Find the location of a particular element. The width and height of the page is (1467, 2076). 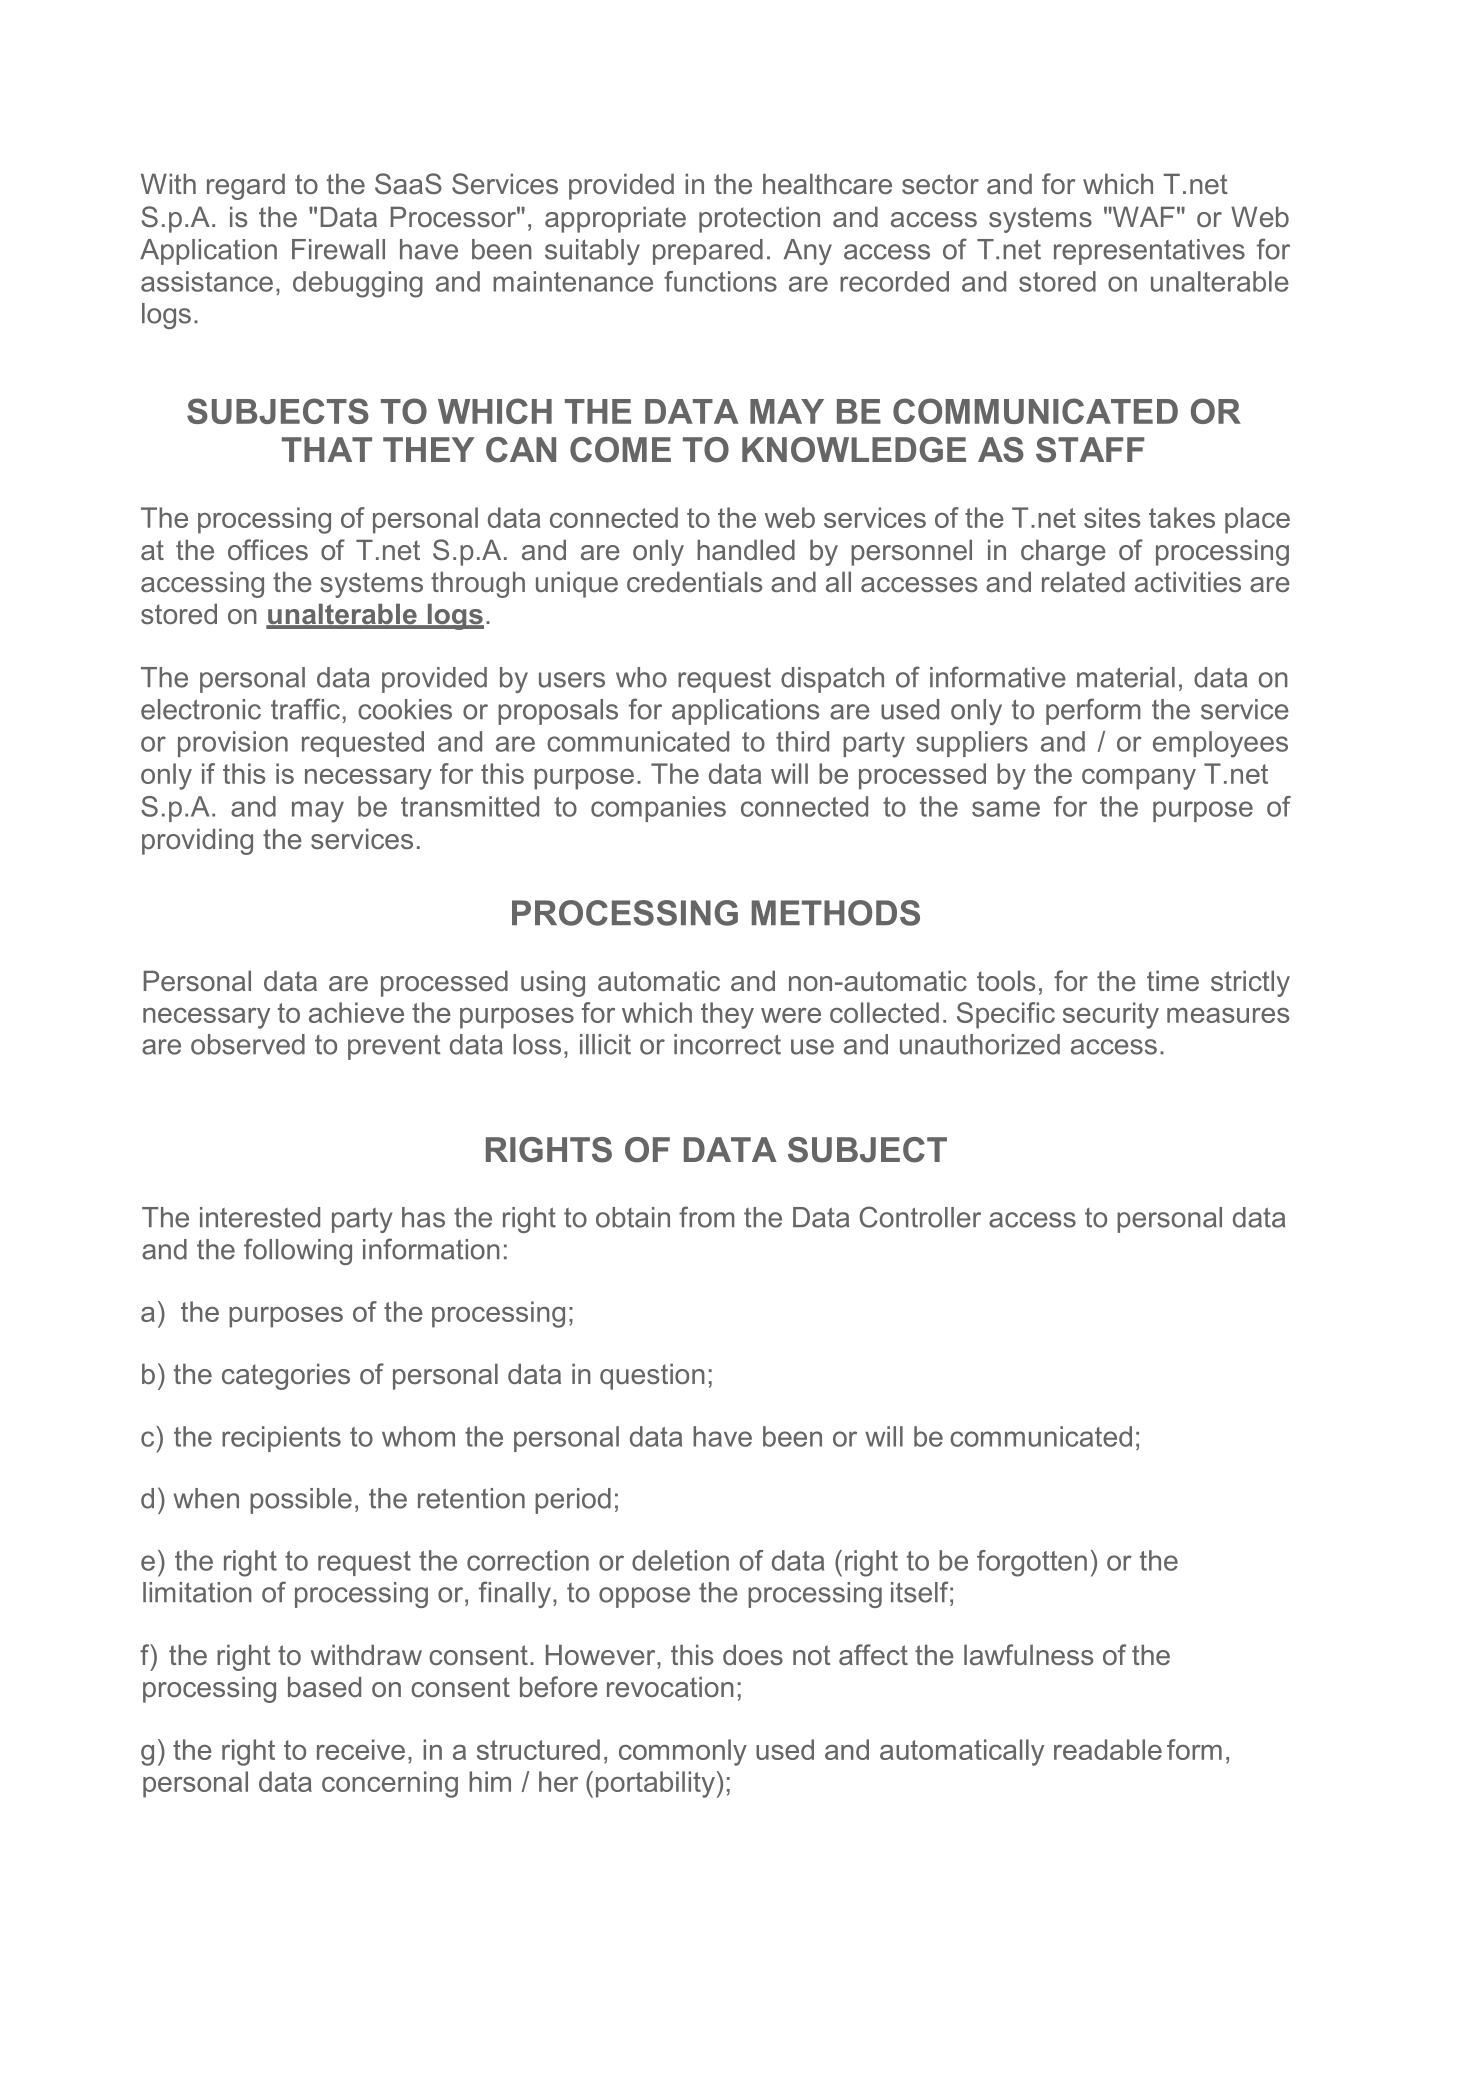

representatives is located at coordinates (1149, 252).
